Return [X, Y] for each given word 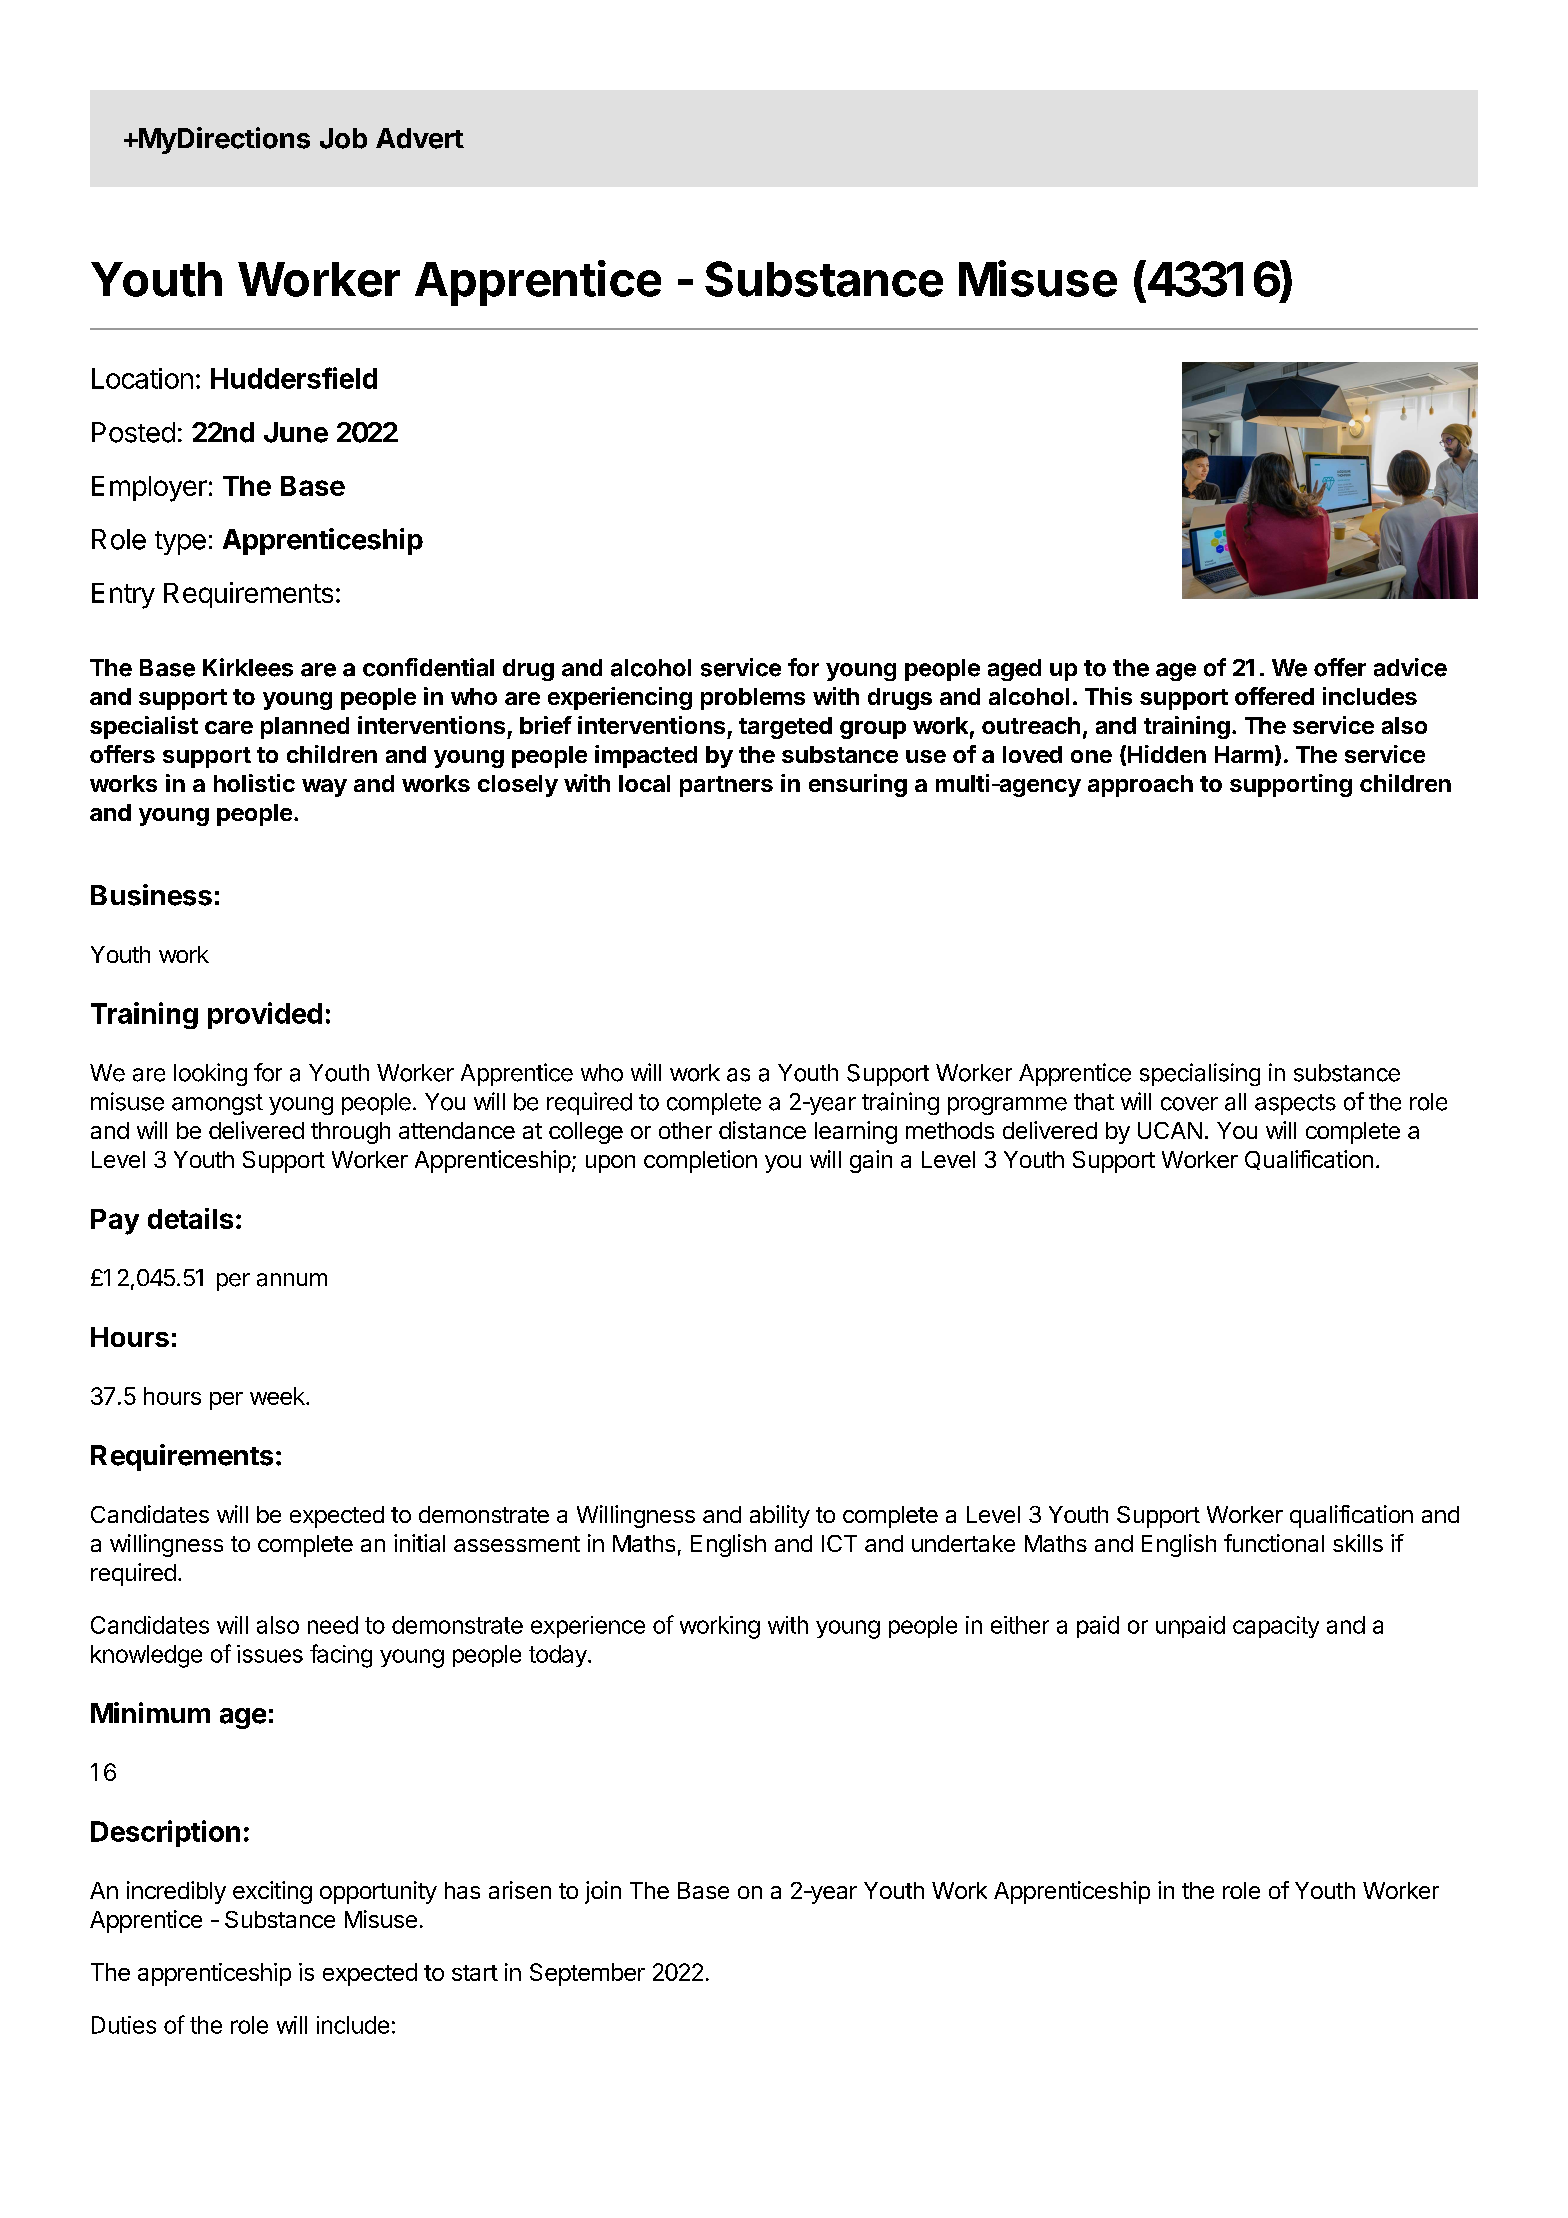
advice [1410, 667]
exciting [272, 1892]
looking [210, 1074]
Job [343, 138]
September [587, 1974]
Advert [420, 138]
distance [762, 1130]
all [1235, 1102]
